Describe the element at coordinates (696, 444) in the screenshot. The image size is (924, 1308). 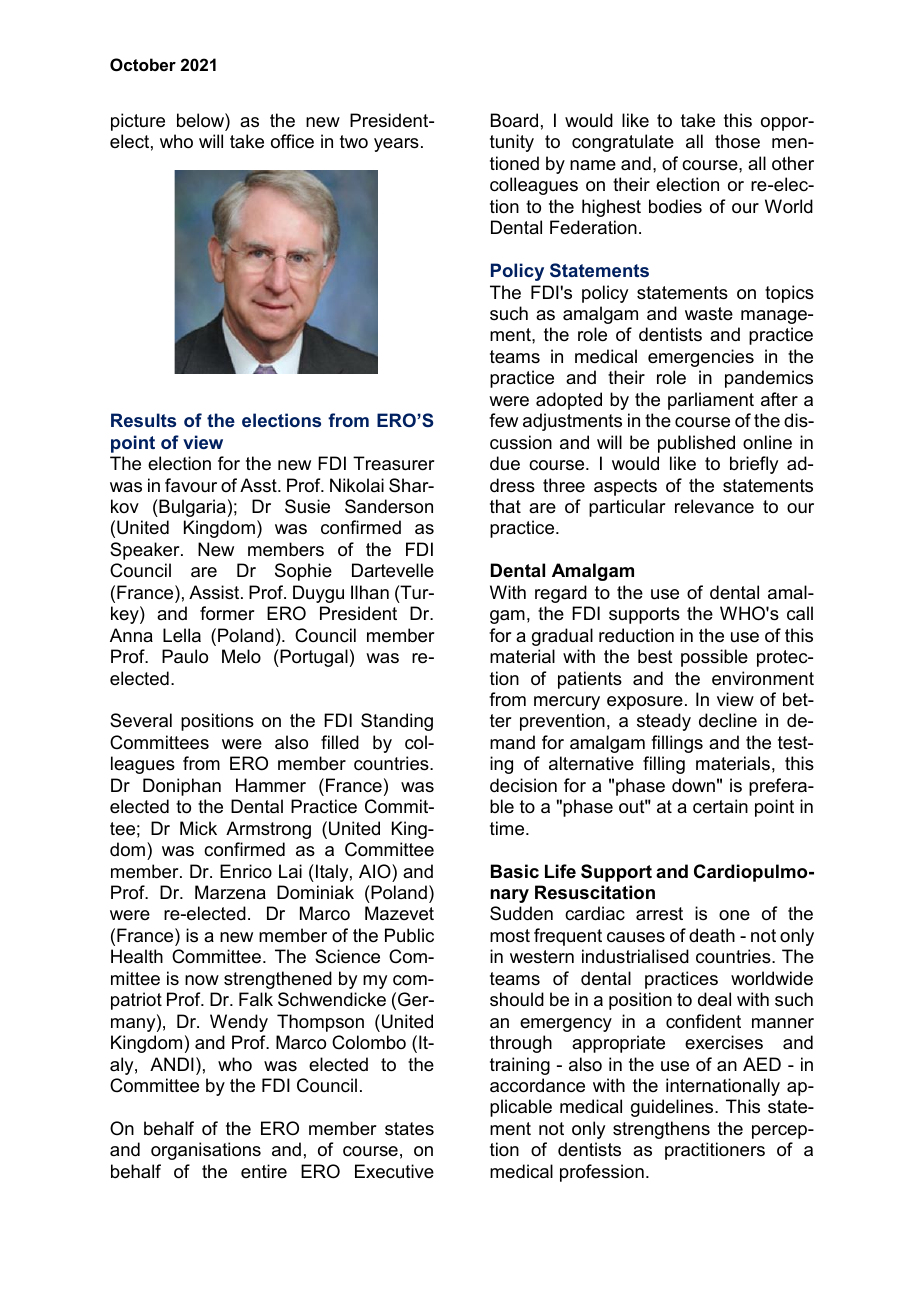
I see `published` at that location.
